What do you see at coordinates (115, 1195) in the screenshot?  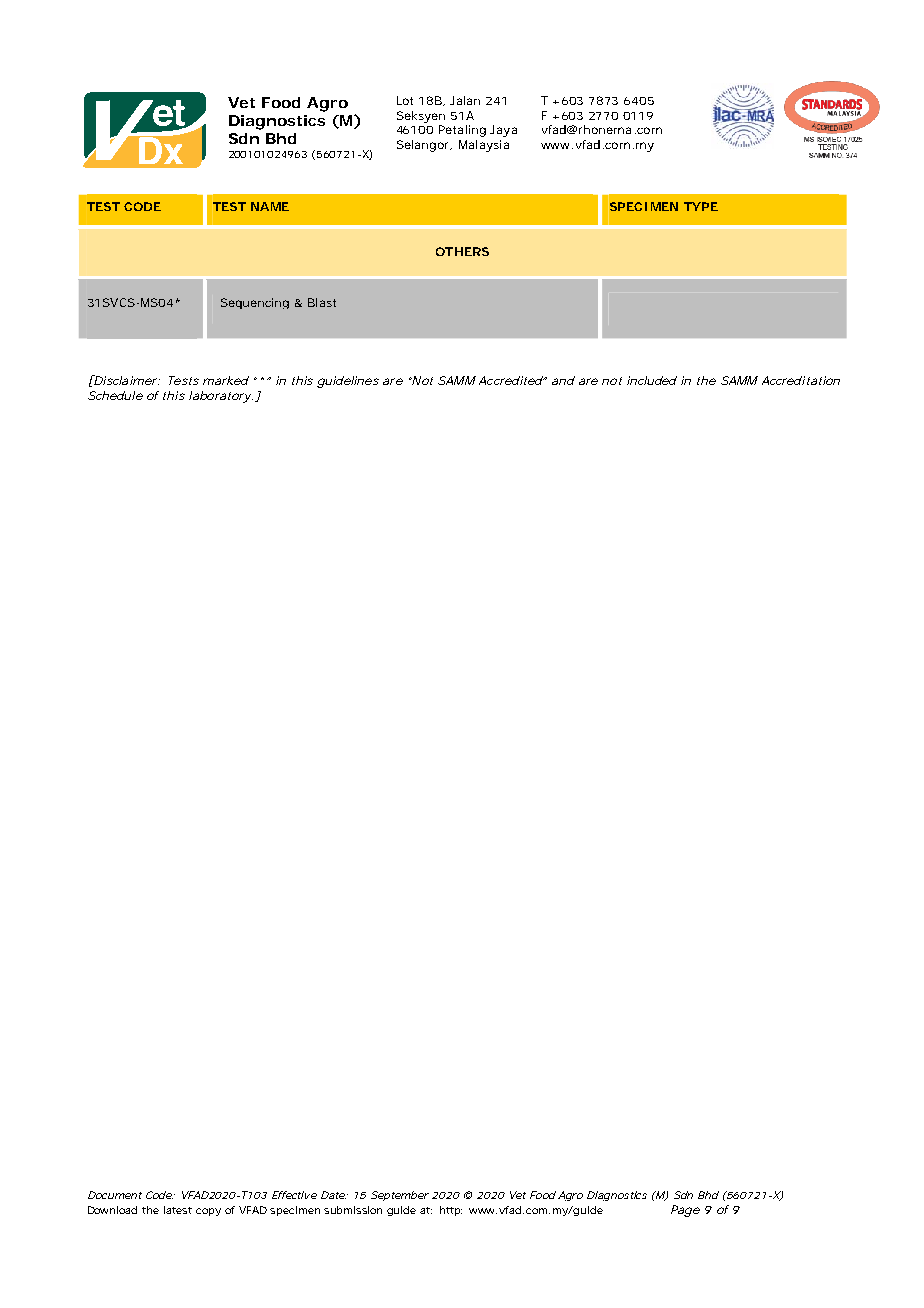 I see `Document` at bounding box center [115, 1195].
